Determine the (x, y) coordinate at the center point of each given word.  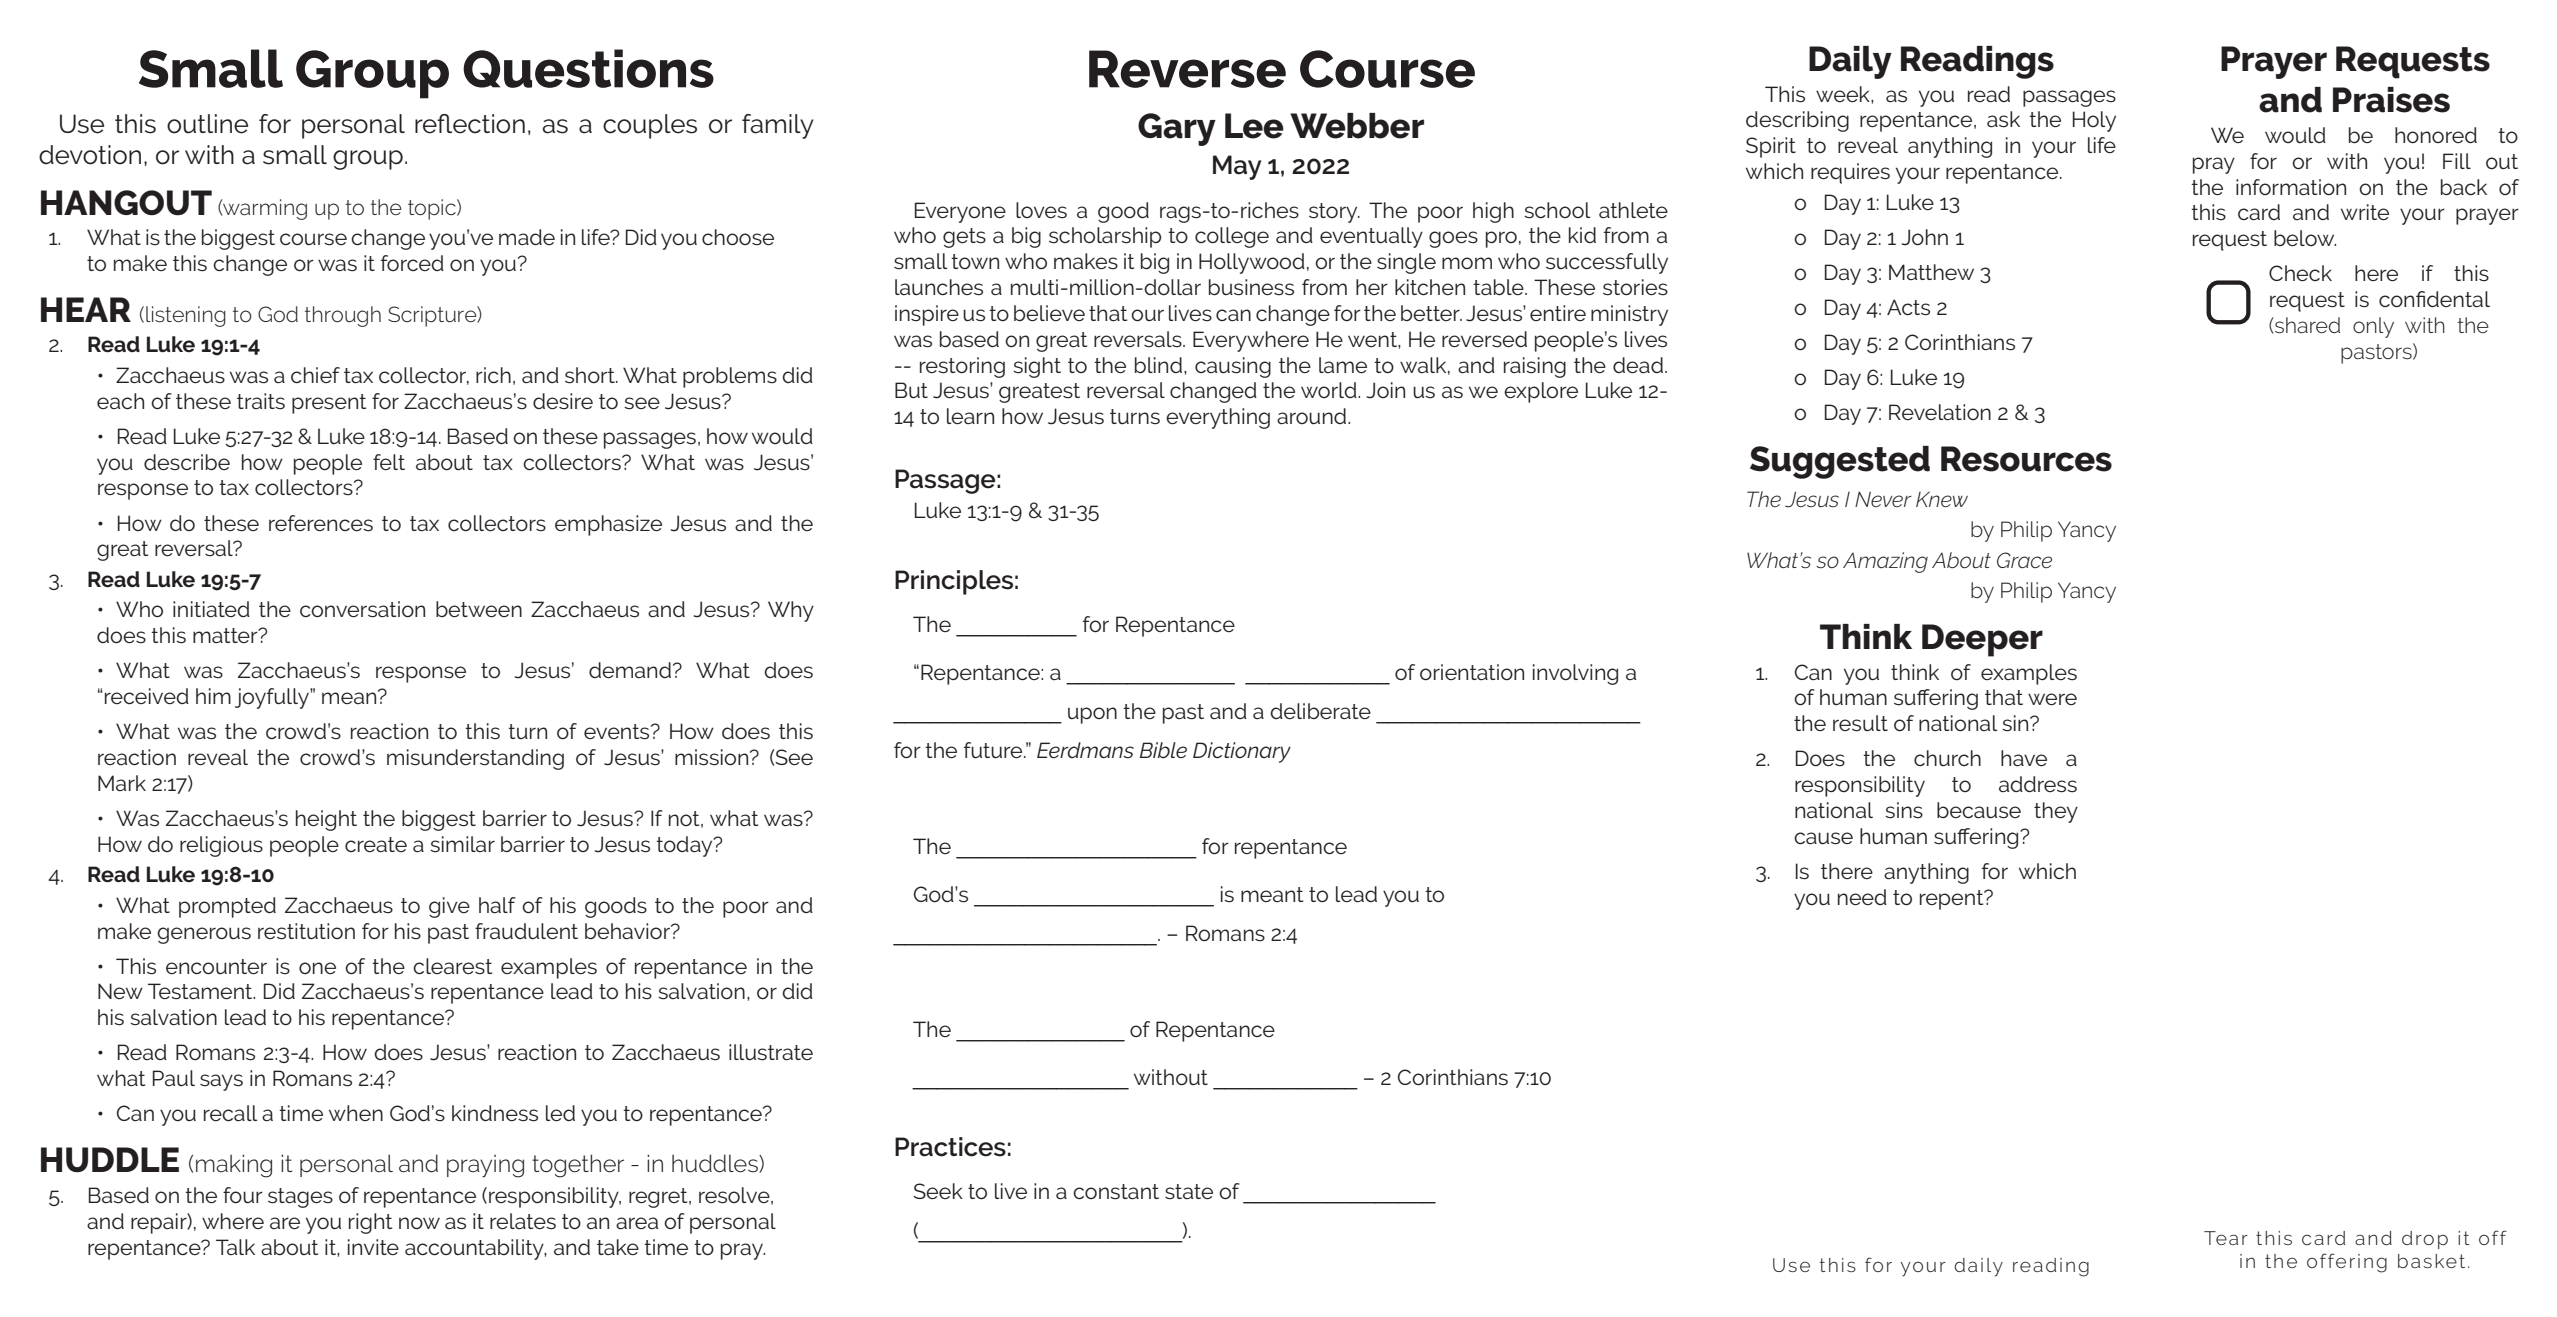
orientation (1472, 672)
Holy (2094, 121)
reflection (470, 124)
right (370, 1223)
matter (226, 635)
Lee (1254, 126)
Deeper (1982, 640)
